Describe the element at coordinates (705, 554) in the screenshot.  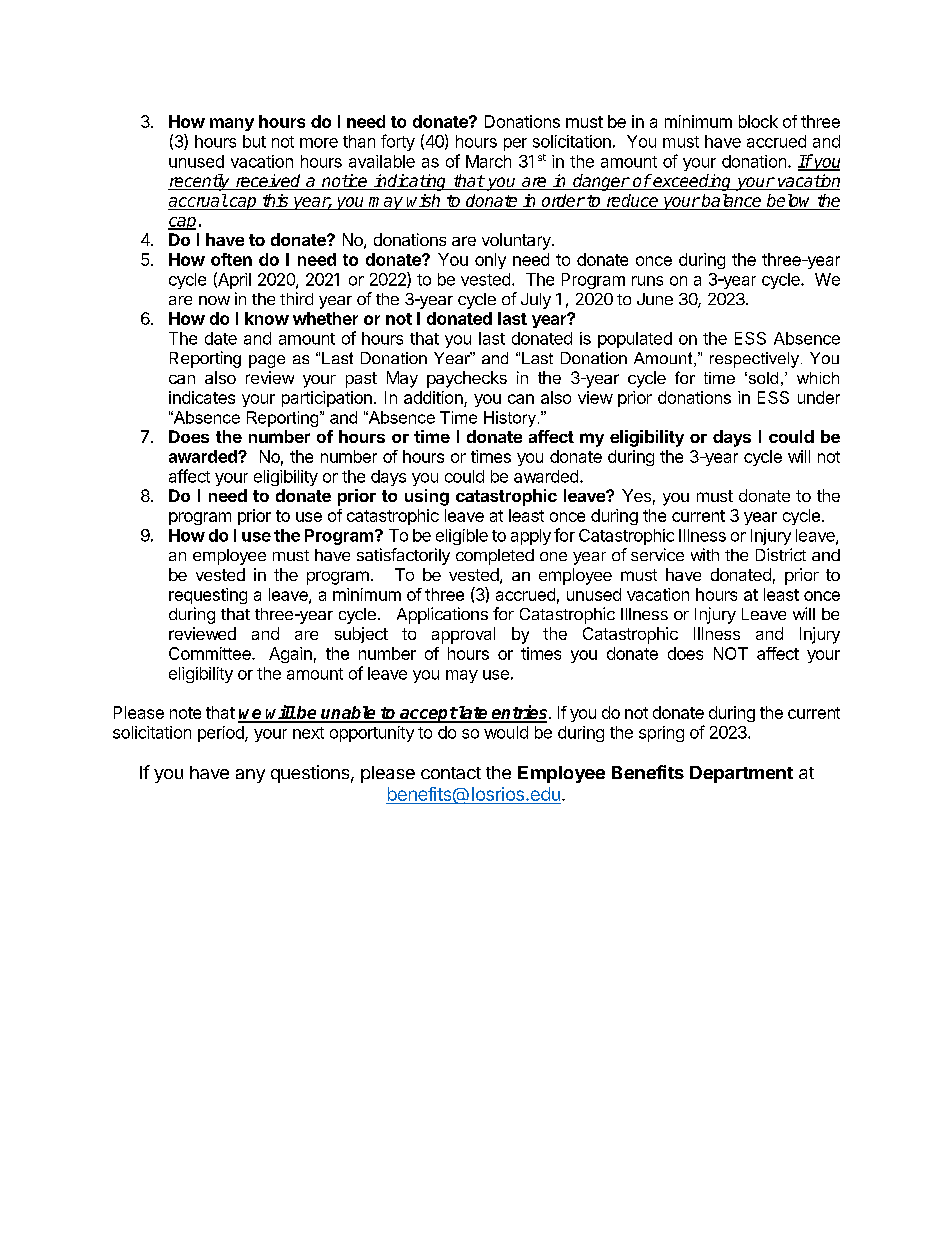
I see `with` at that location.
